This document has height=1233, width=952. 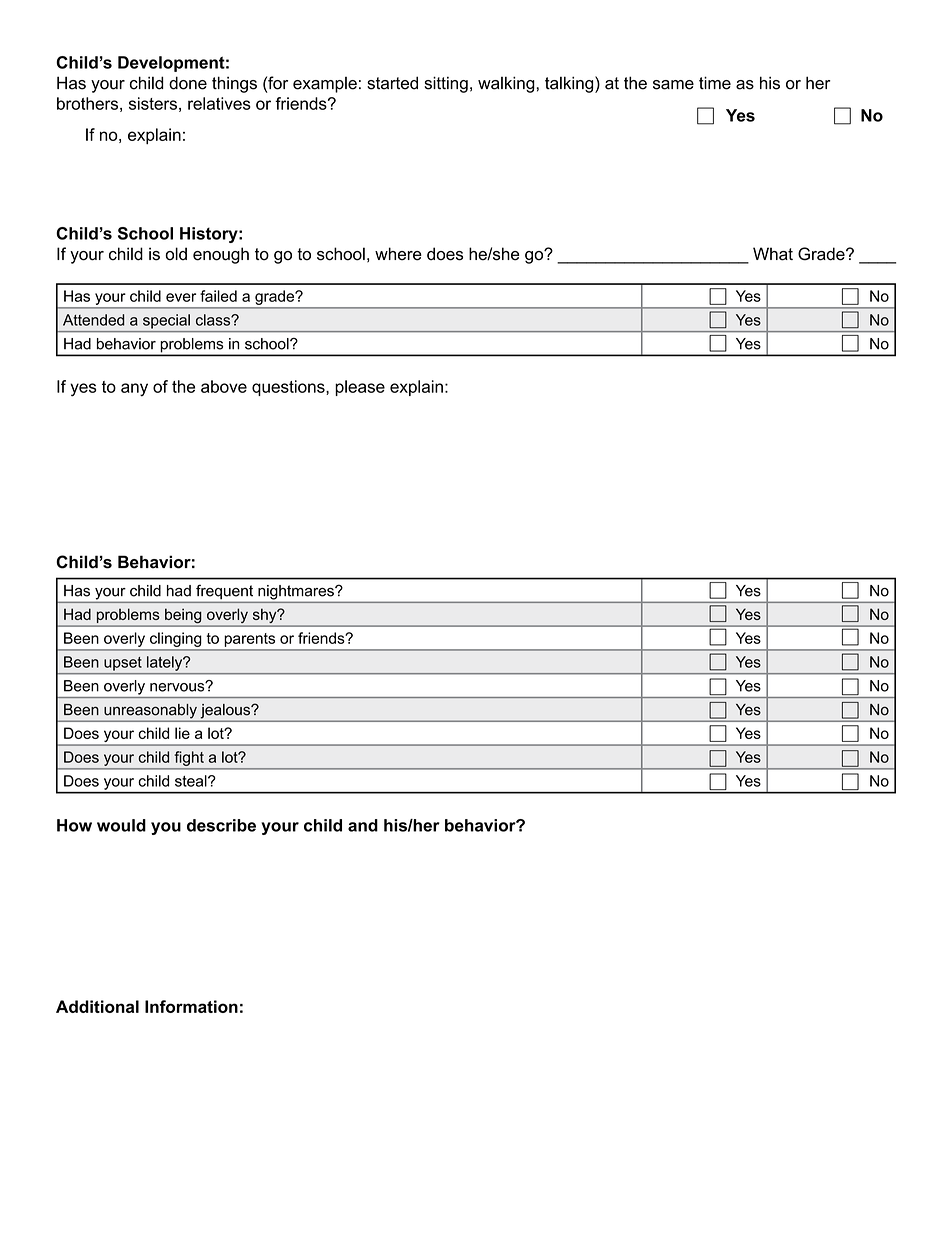 What do you see at coordinates (363, 825) in the document?
I see `and` at bounding box center [363, 825].
